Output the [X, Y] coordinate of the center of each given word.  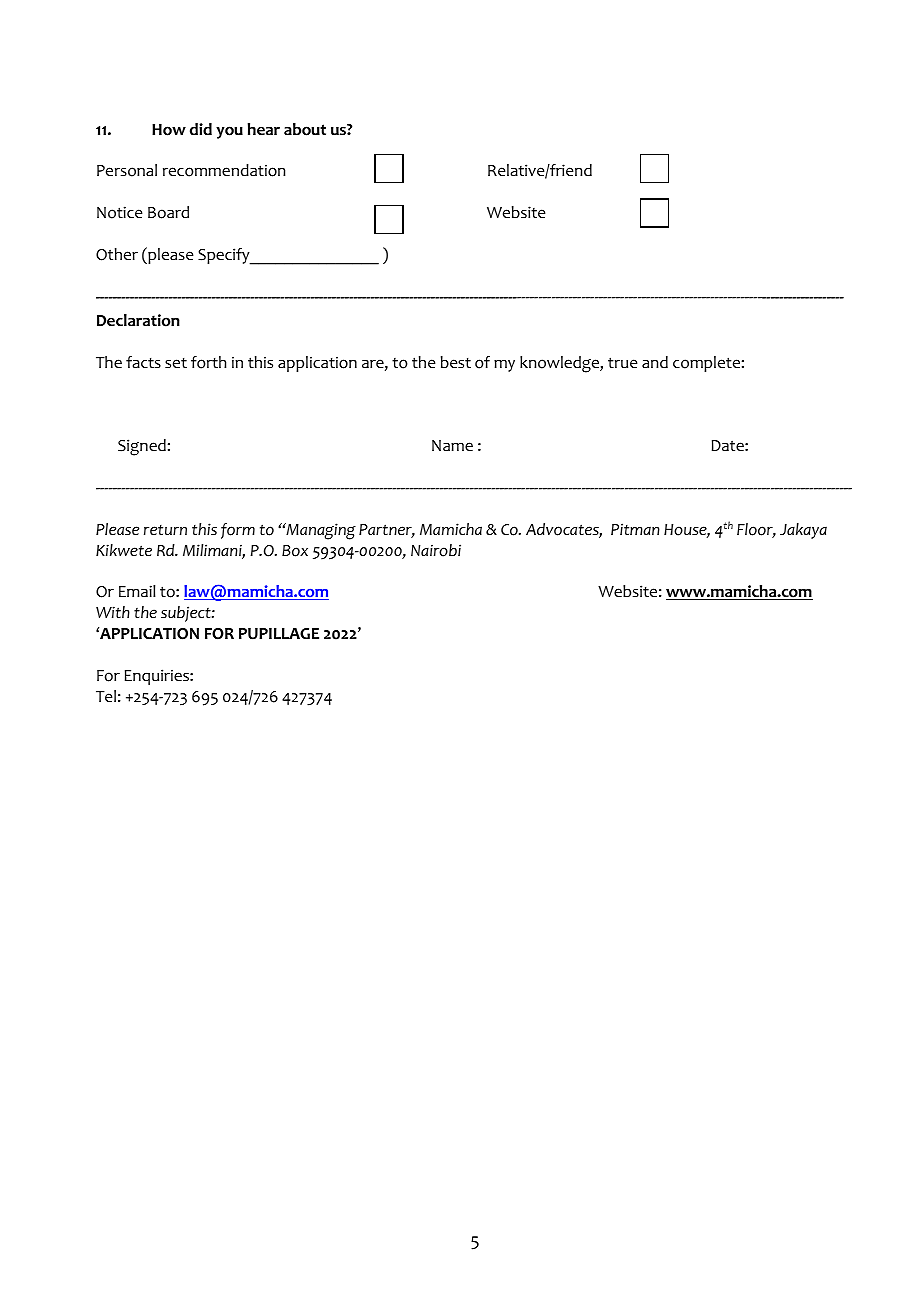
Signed [142, 447]
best [456, 362]
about [305, 129]
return [165, 530]
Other [117, 254]
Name [452, 446]
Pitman [635, 529]
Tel [106, 696]
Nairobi [436, 550]
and [655, 362]
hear [264, 129]
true [623, 363]
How [169, 130]
